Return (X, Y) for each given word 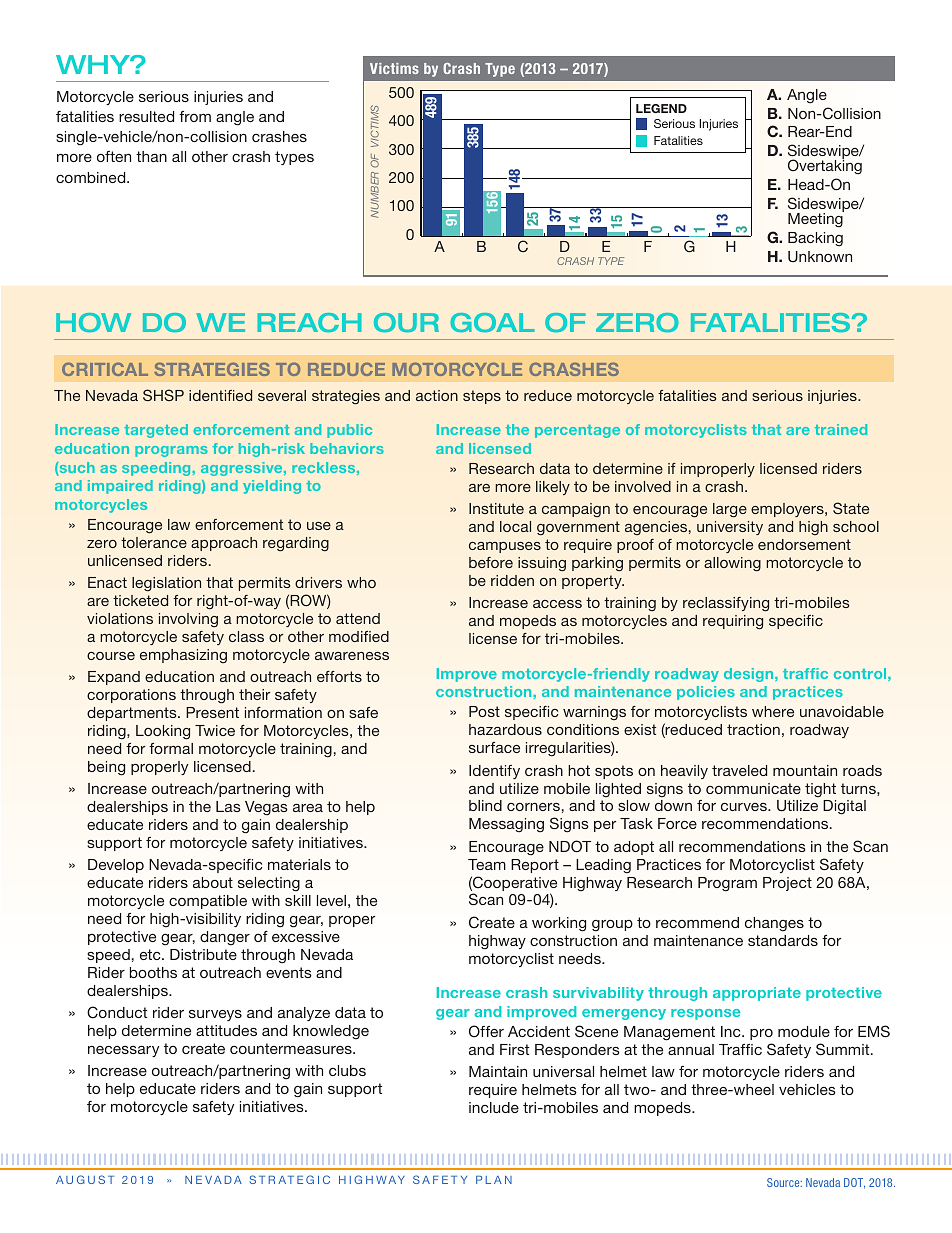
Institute (496, 508)
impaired (120, 487)
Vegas (266, 808)
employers (788, 510)
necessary (123, 1051)
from (195, 116)
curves (745, 807)
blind (485, 805)
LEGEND (661, 108)
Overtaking (825, 166)
